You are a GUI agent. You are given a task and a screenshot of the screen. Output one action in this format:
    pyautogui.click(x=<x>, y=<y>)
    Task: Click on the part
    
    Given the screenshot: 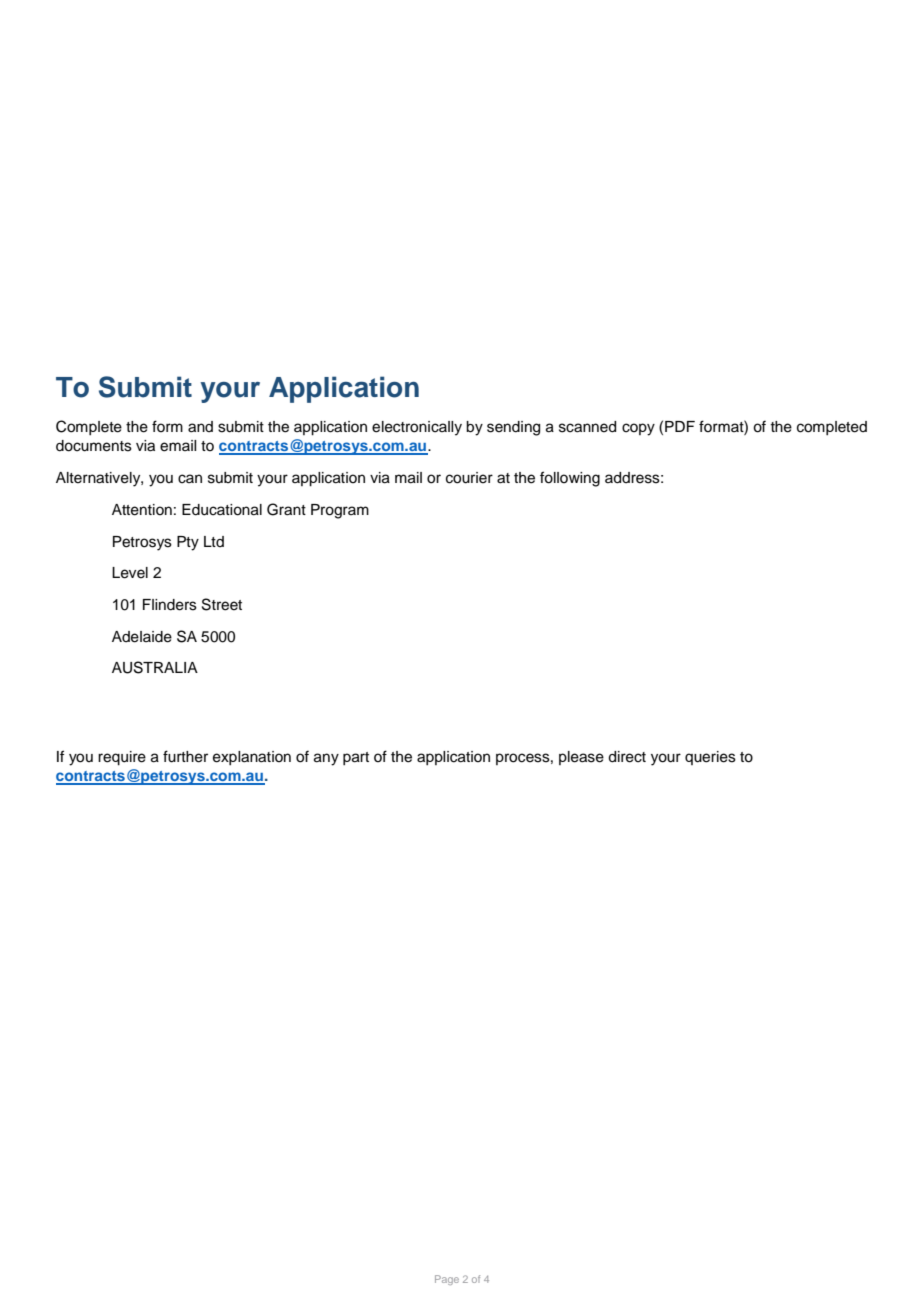 What is the action you would take?
    pyautogui.click(x=356, y=758)
